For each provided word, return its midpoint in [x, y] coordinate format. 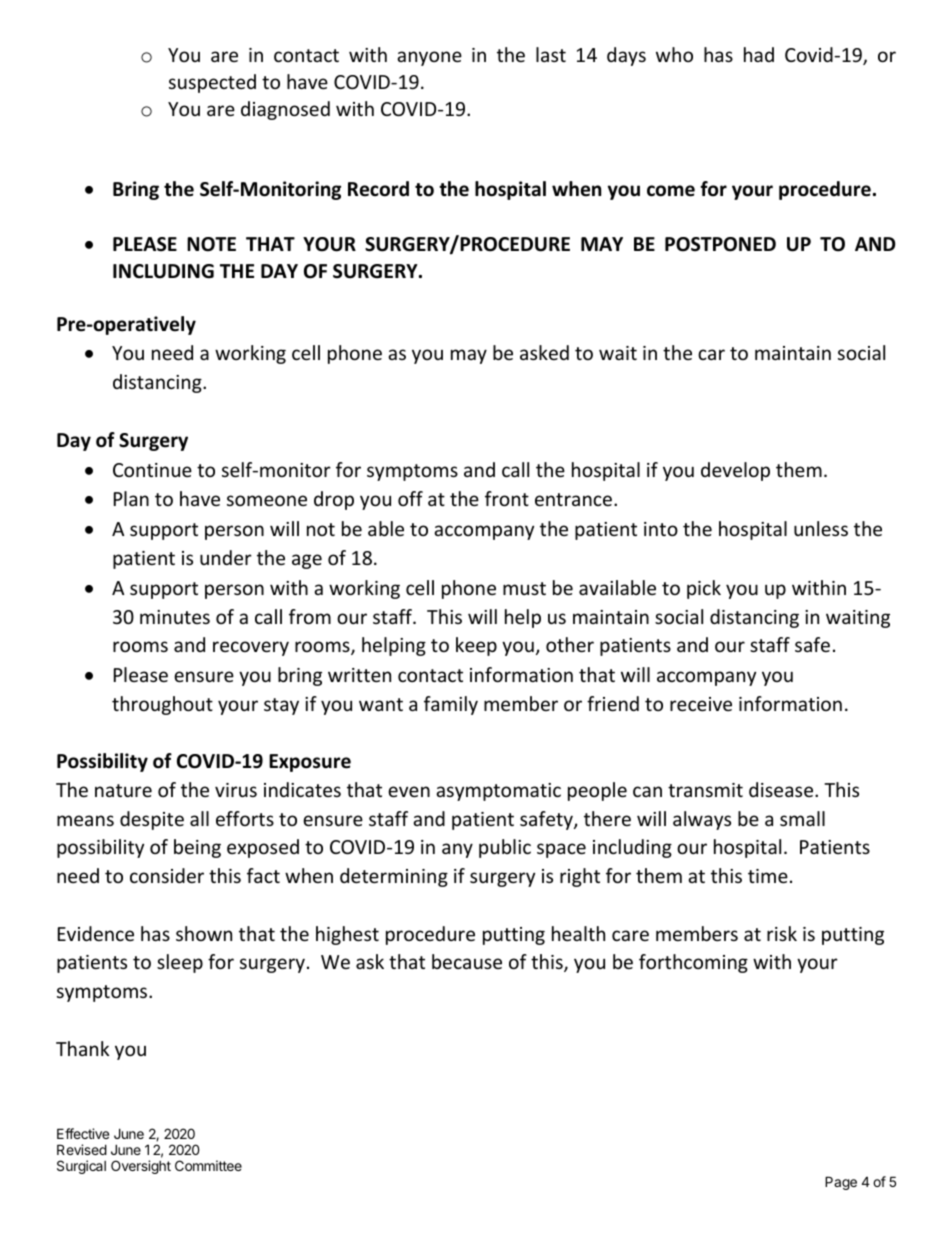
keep [476, 646]
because [467, 961]
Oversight [141, 1167]
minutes [175, 617]
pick [704, 589]
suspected [212, 83]
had [759, 54]
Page [841, 1183]
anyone [429, 58]
